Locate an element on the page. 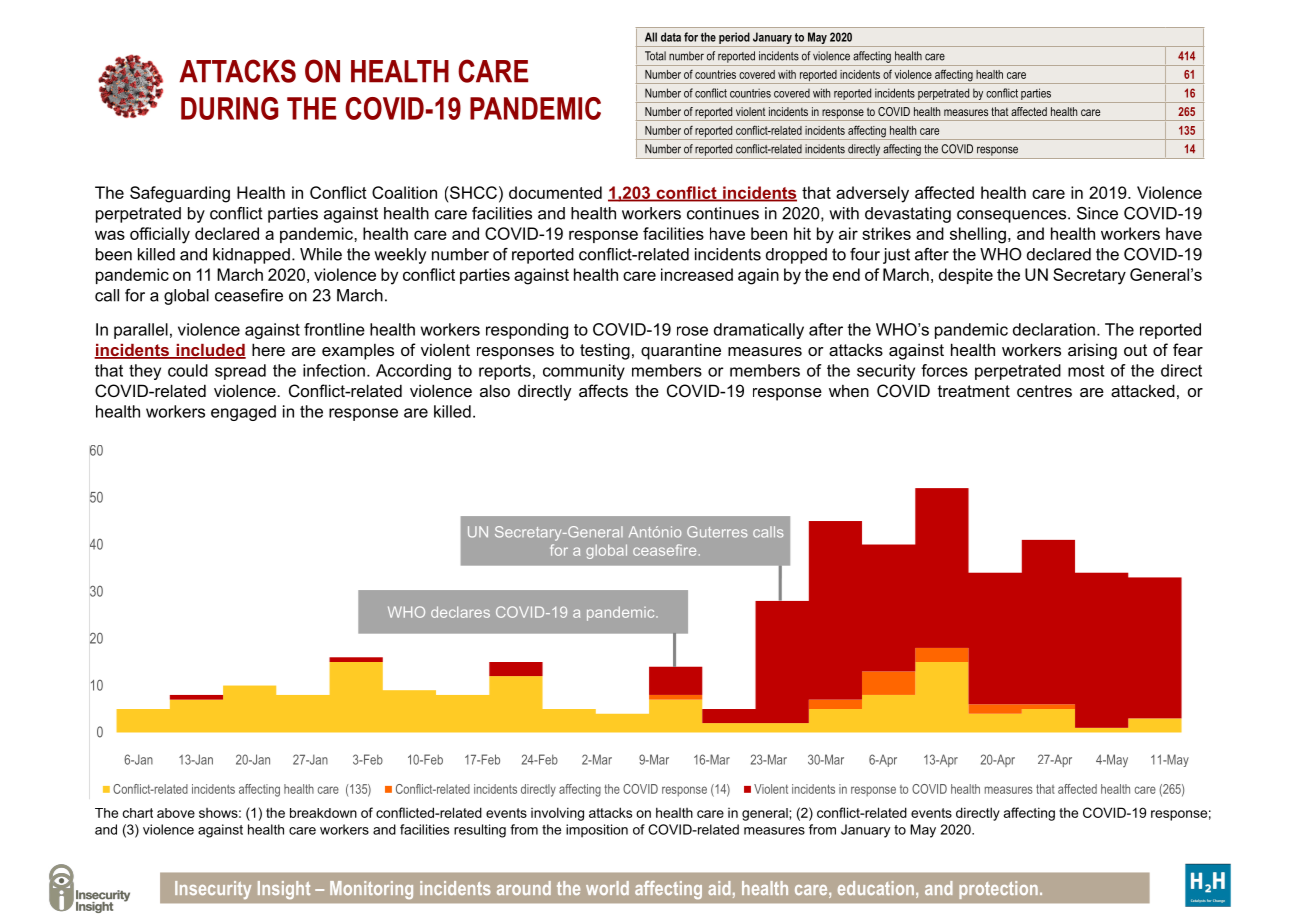  DURING is located at coordinates (229, 108).
